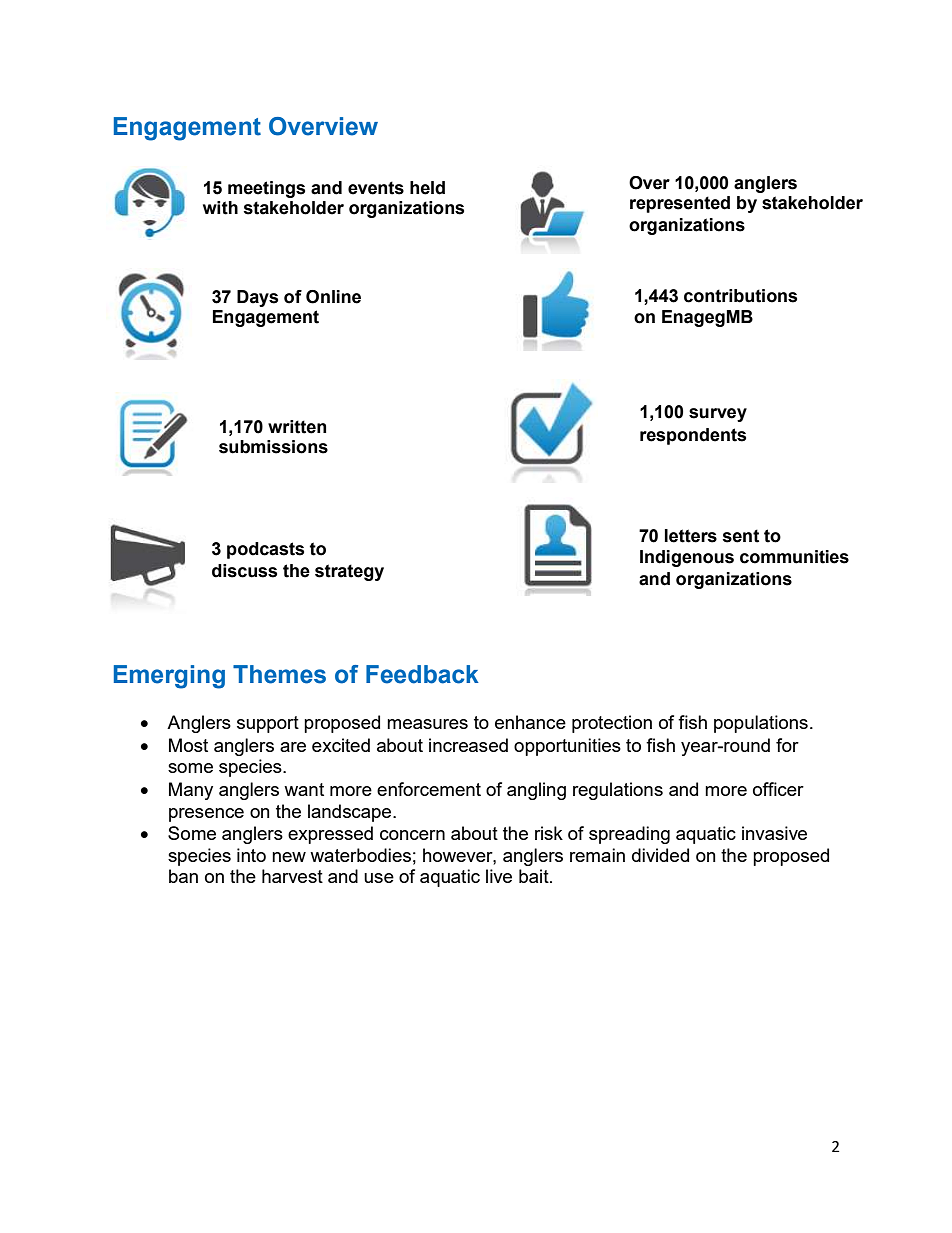  Describe the element at coordinates (279, 674) in the image. I see `Themes` at that location.
